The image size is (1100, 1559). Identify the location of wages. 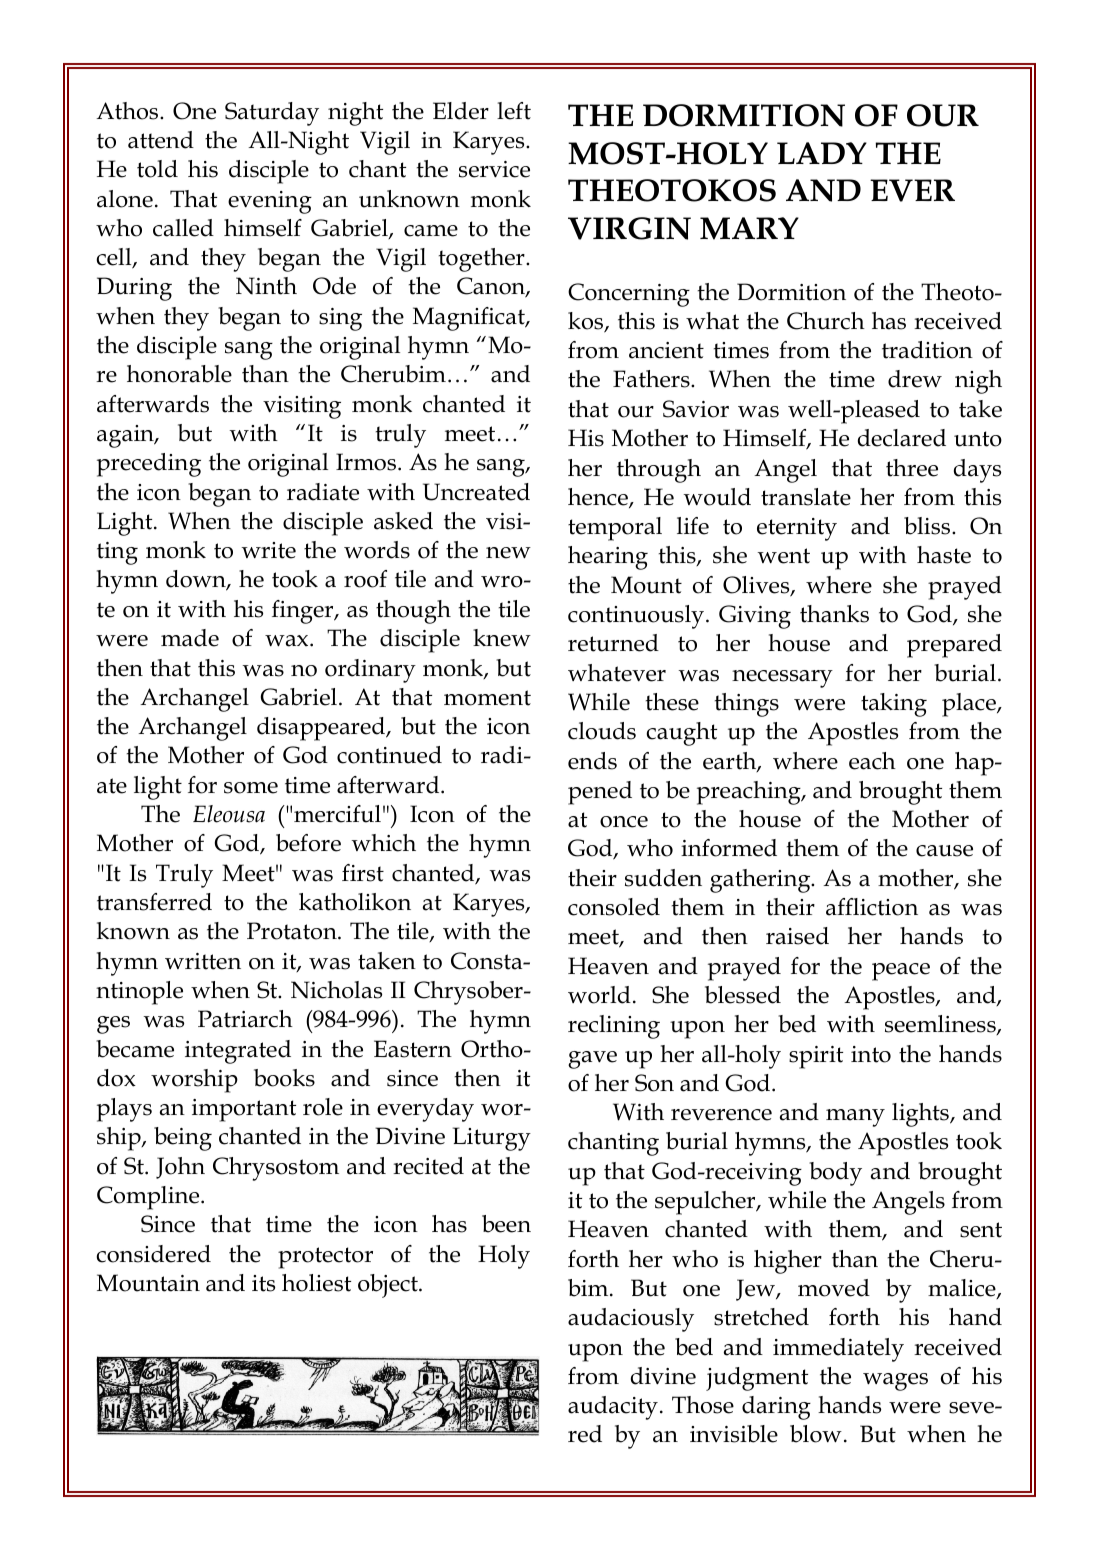
(895, 1382).
